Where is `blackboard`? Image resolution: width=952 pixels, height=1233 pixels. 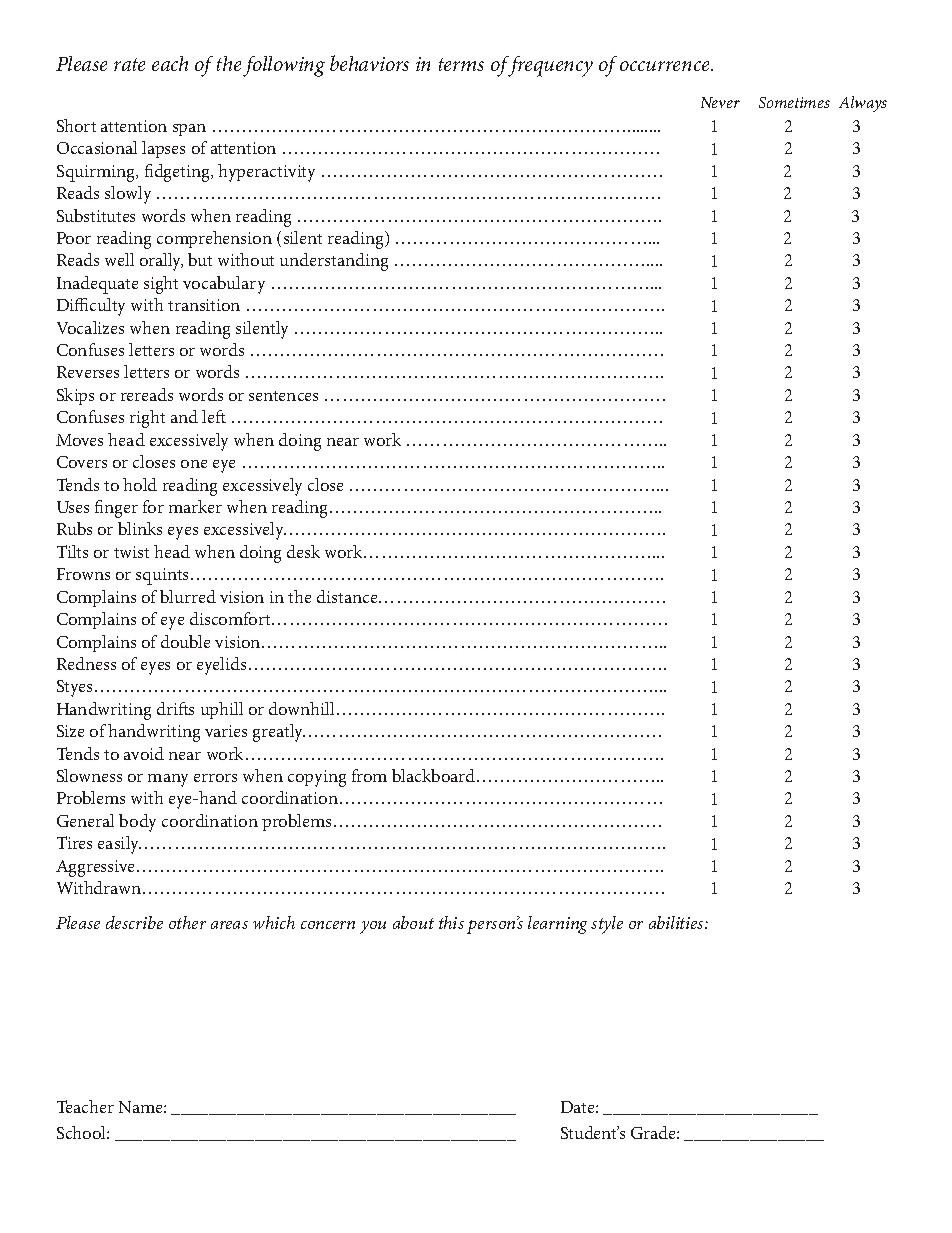 blackboard is located at coordinates (435, 775).
